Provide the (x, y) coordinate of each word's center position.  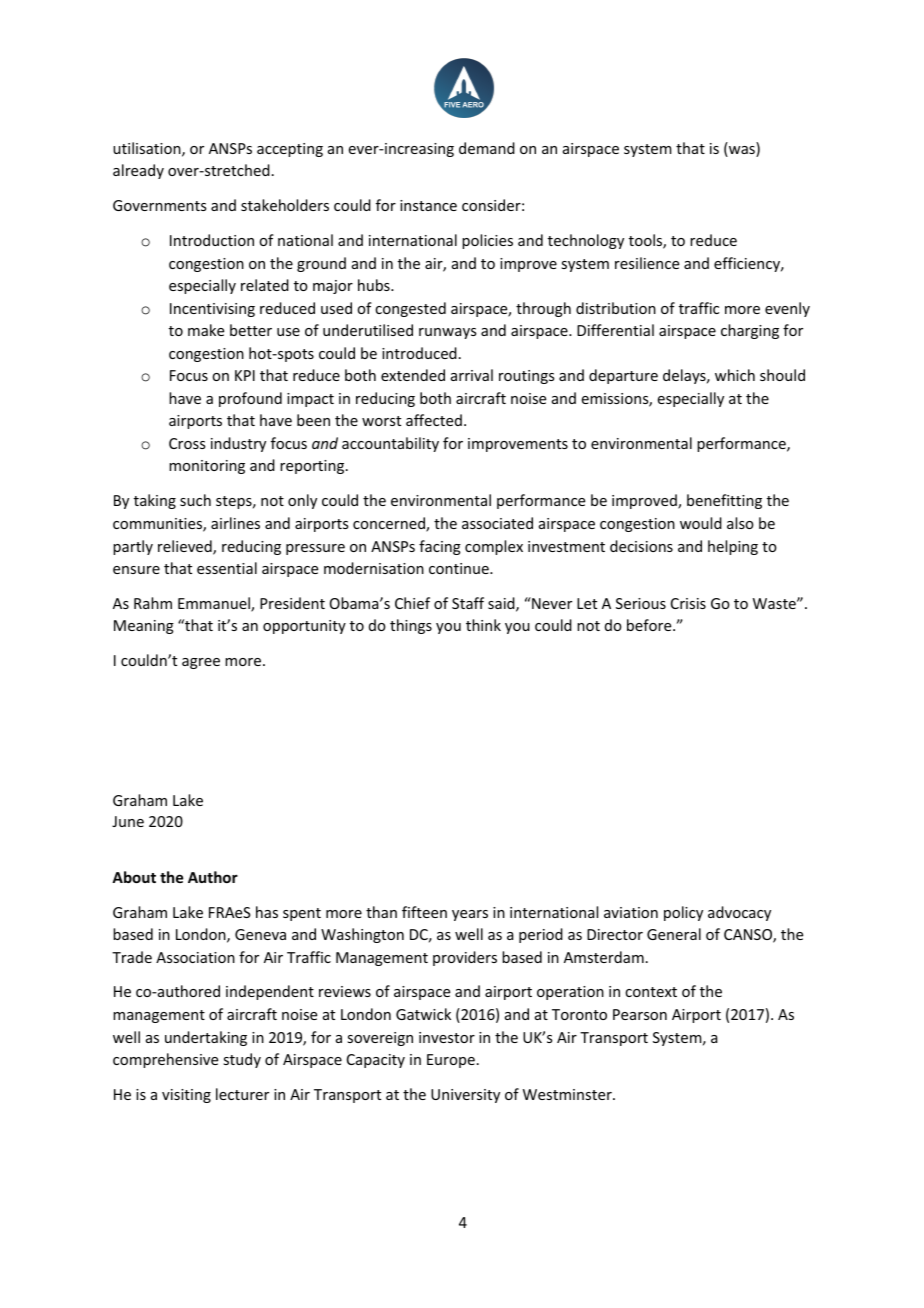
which (735, 375)
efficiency (748, 264)
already (138, 171)
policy (683, 913)
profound (250, 399)
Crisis (688, 603)
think (483, 625)
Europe (451, 1061)
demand (487, 148)
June (128, 821)
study (242, 1060)
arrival (472, 375)
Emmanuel (215, 604)
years (470, 915)
